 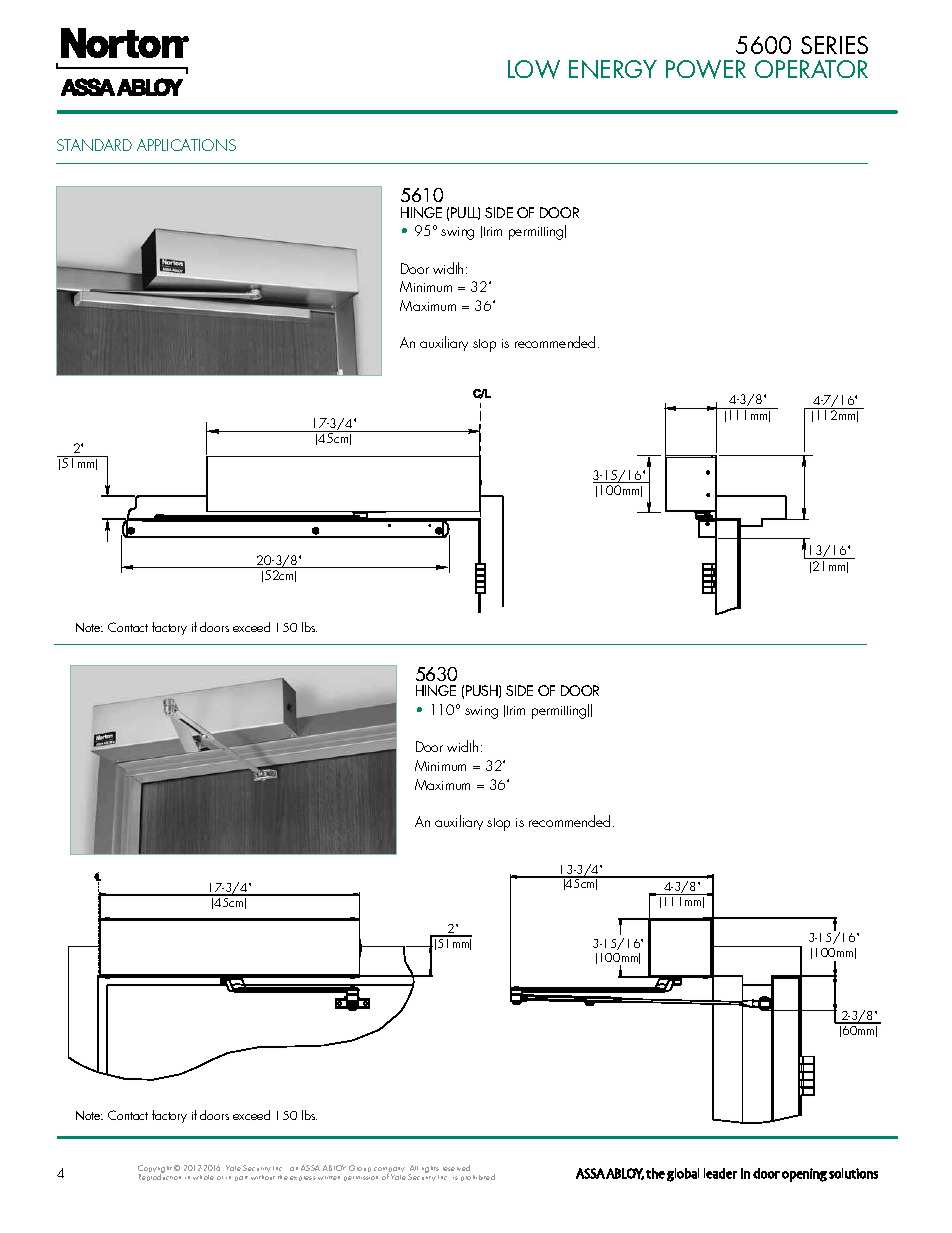 What do you see at coordinates (94, 145) in the screenshot?
I see `STANDARD` at bounding box center [94, 145].
